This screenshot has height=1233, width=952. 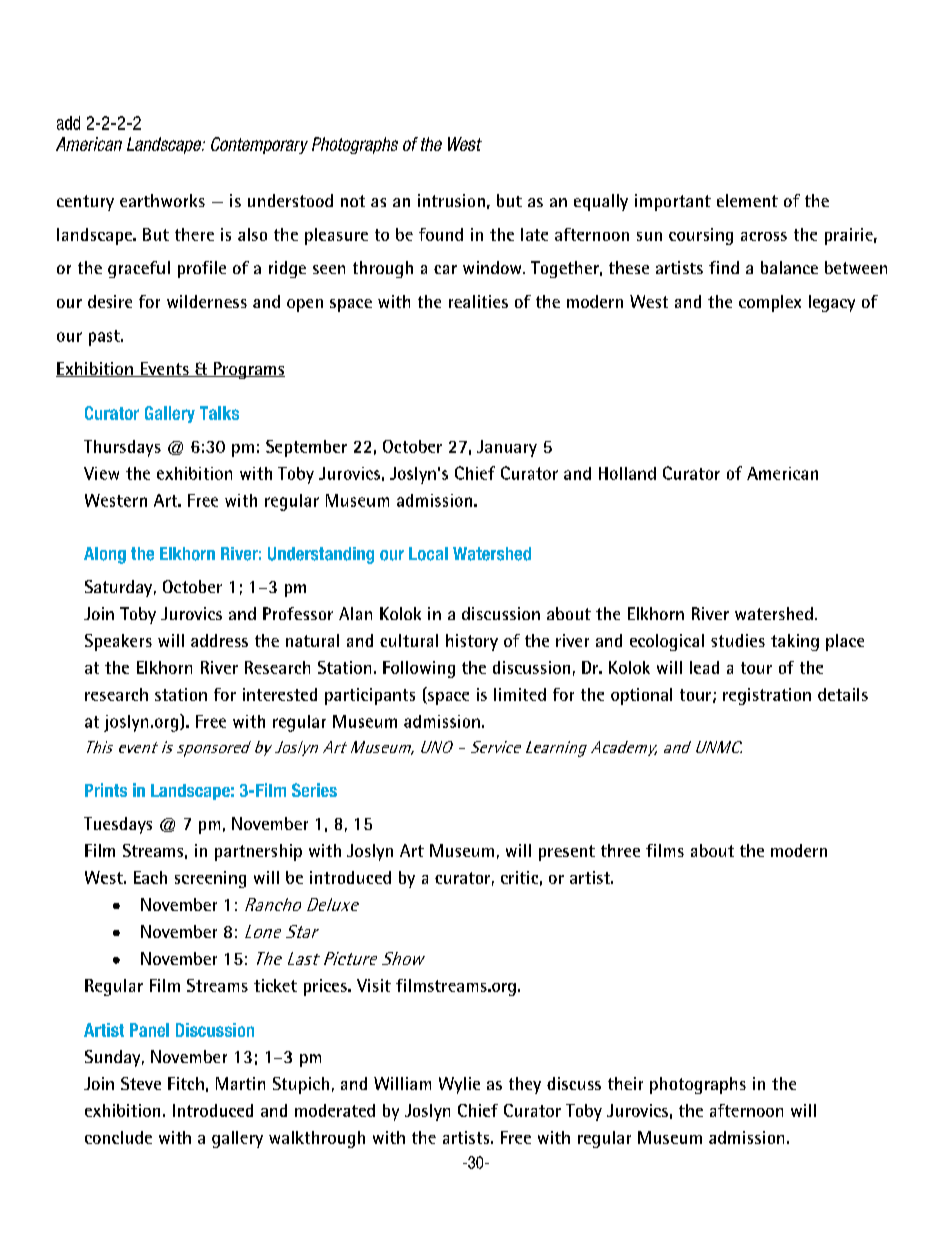 What do you see at coordinates (219, 413) in the screenshot?
I see `Talks` at bounding box center [219, 413].
